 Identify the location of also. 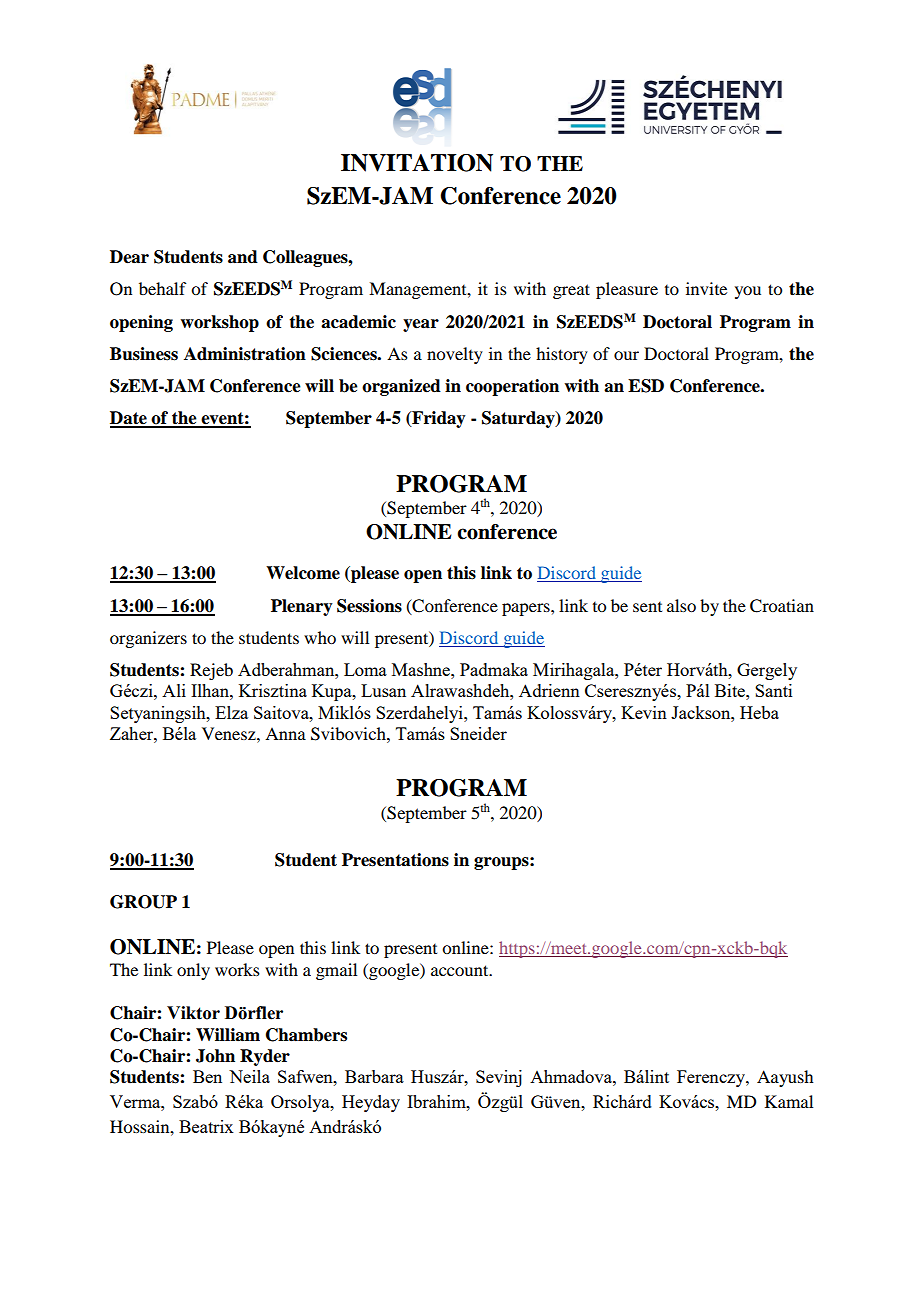
(681, 605).
